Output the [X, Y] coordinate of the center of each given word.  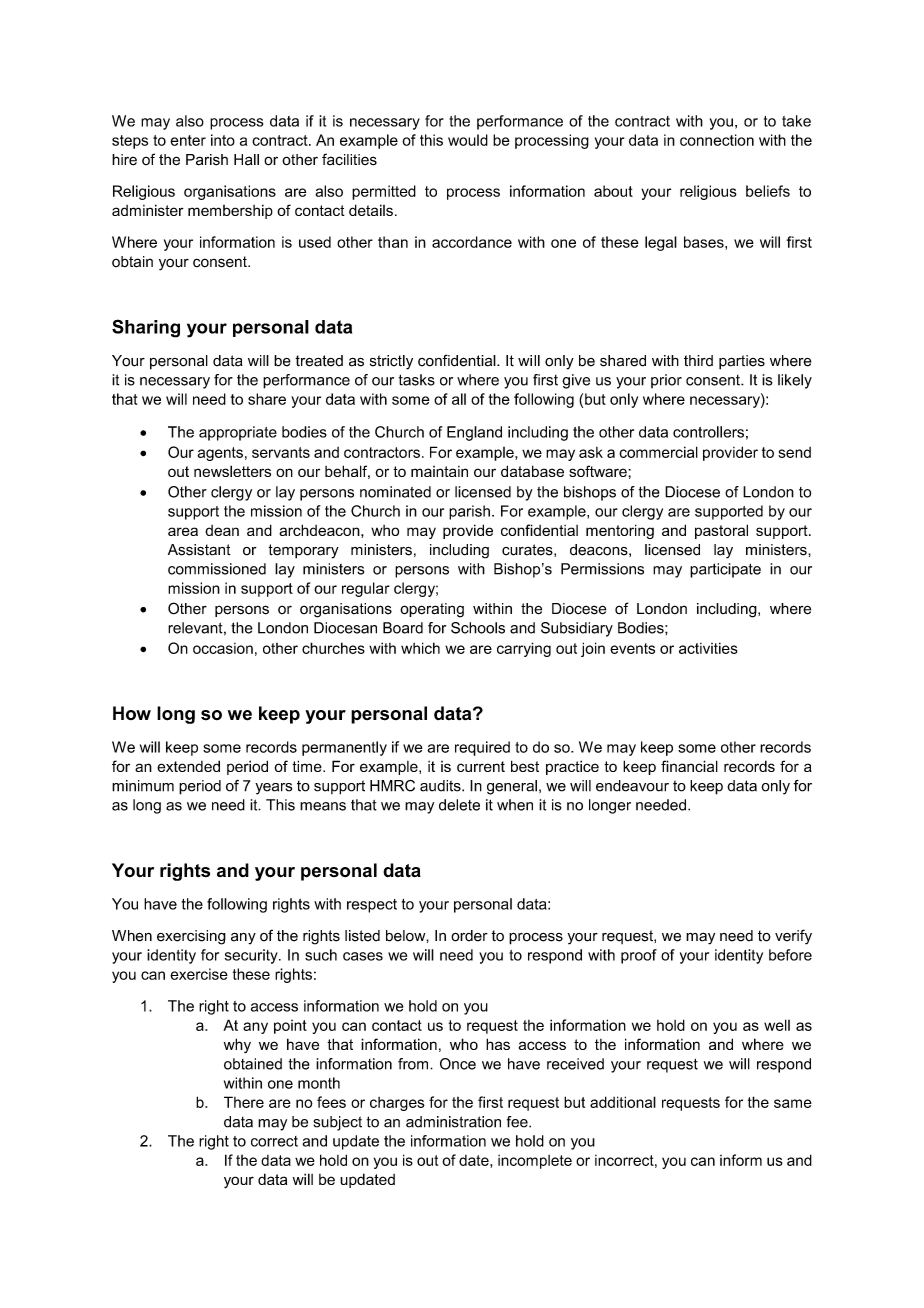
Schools [478, 628]
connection [717, 140]
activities [708, 648]
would [468, 140]
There [244, 1102]
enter [188, 140]
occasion [223, 648]
